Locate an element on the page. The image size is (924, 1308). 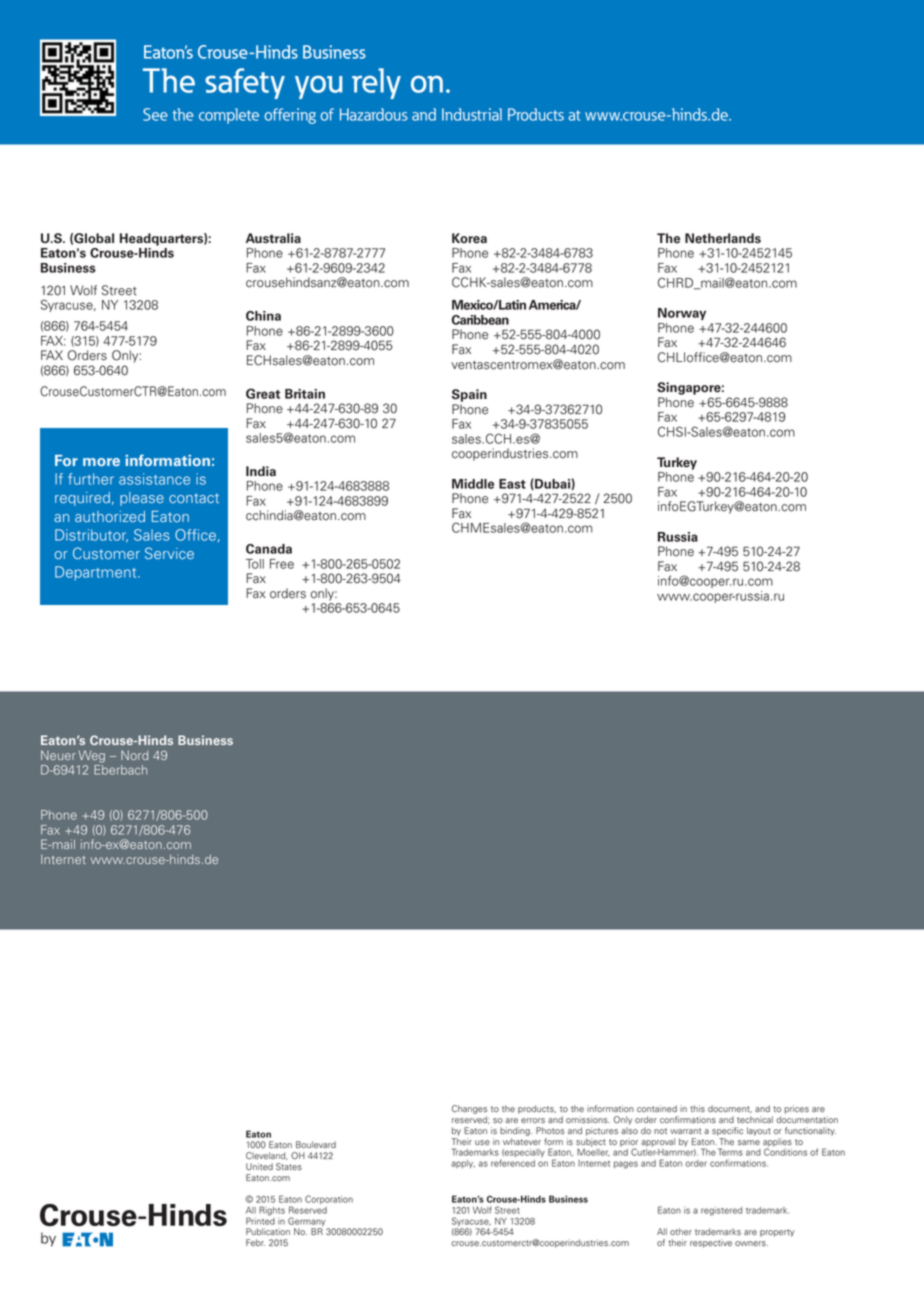
Great is located at coordinates (263, 393).
